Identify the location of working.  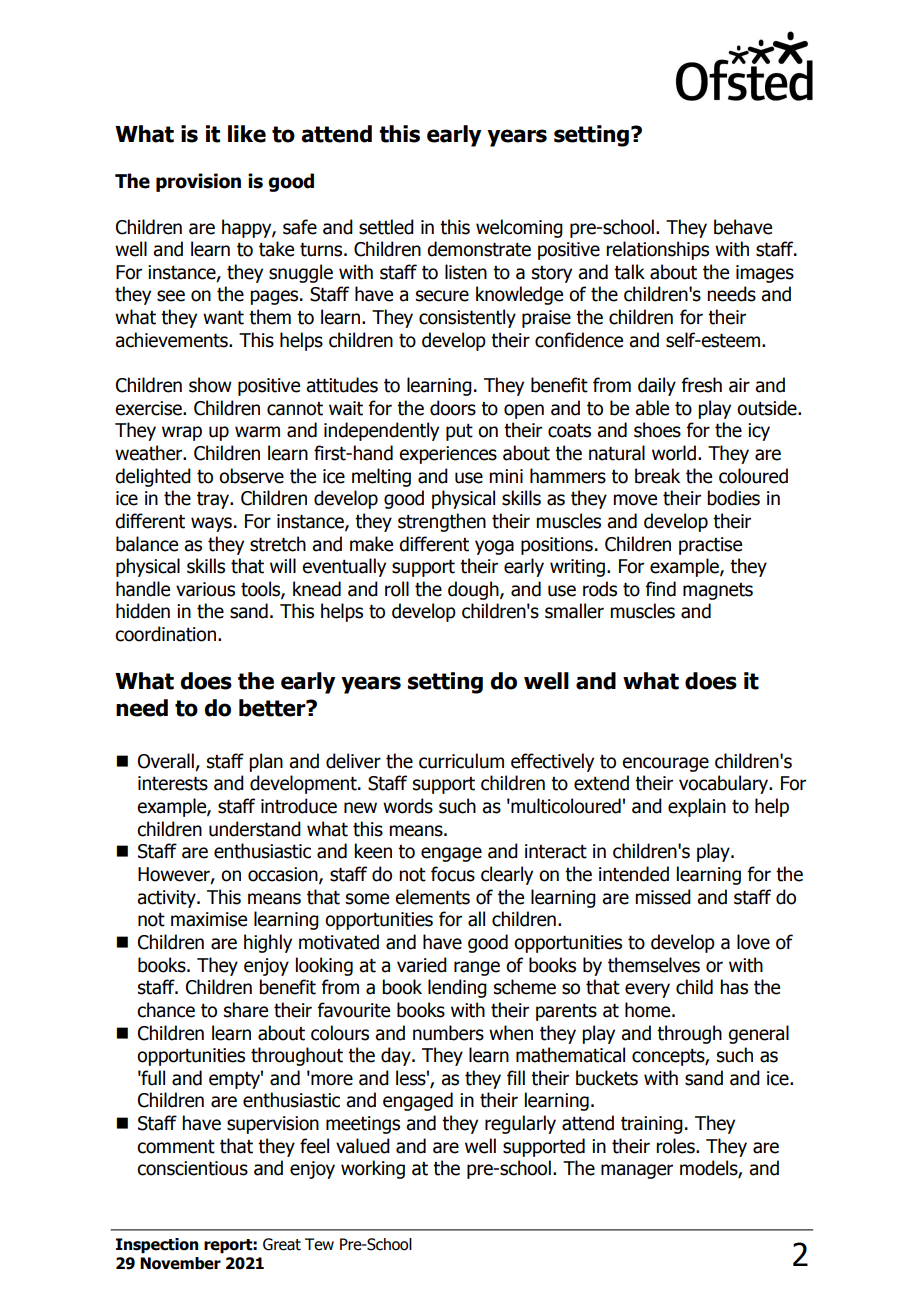
(373, 1169).
